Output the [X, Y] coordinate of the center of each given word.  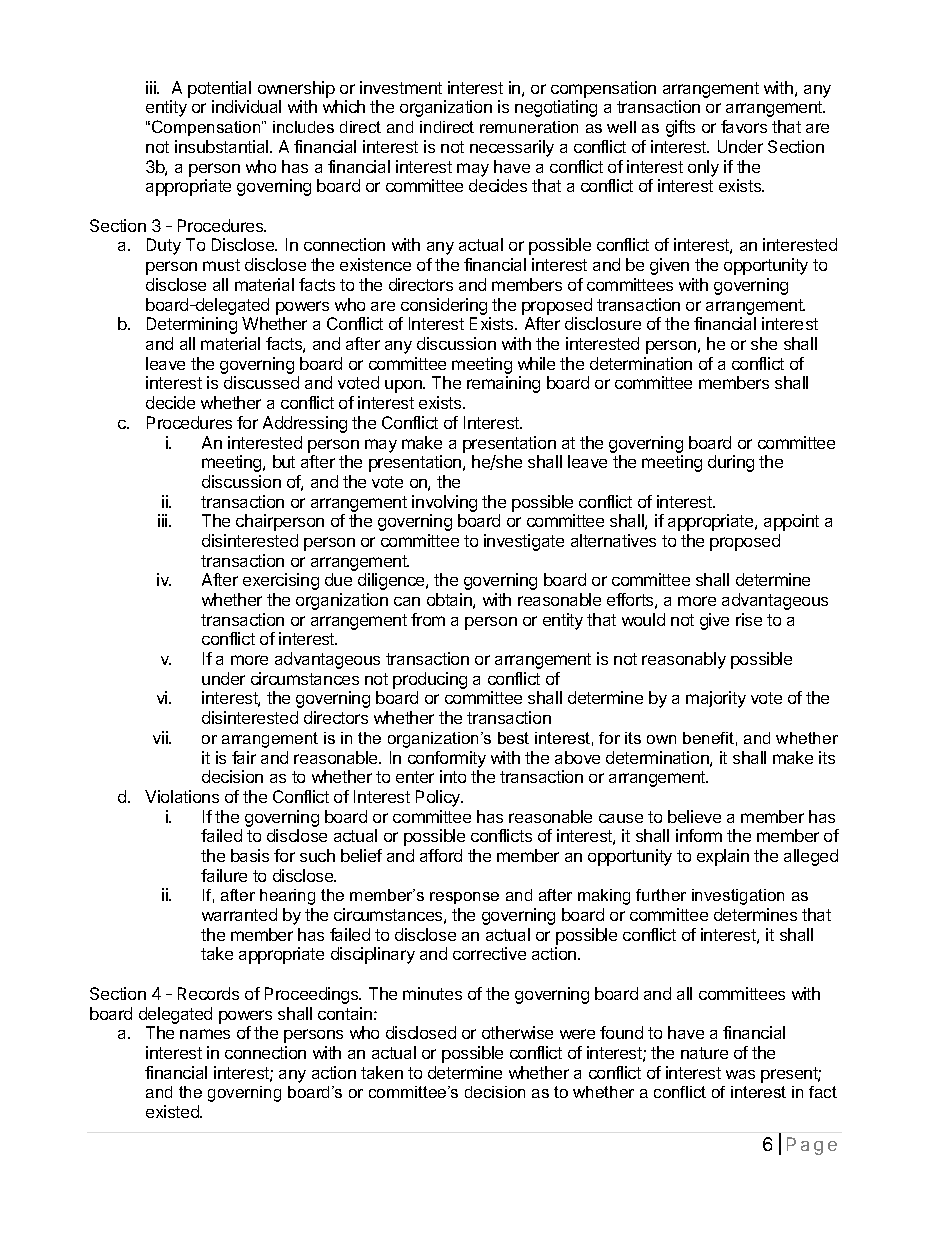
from [428, 619]
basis [250, 855]
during [731, 463]
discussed [261, 382]
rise [749, 619]
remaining [503, 384]
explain [723, 857]
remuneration [529, 127]
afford [441, 855]
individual [246, 106]
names [205, 1034]
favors [744, 126]
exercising [281, 581]
